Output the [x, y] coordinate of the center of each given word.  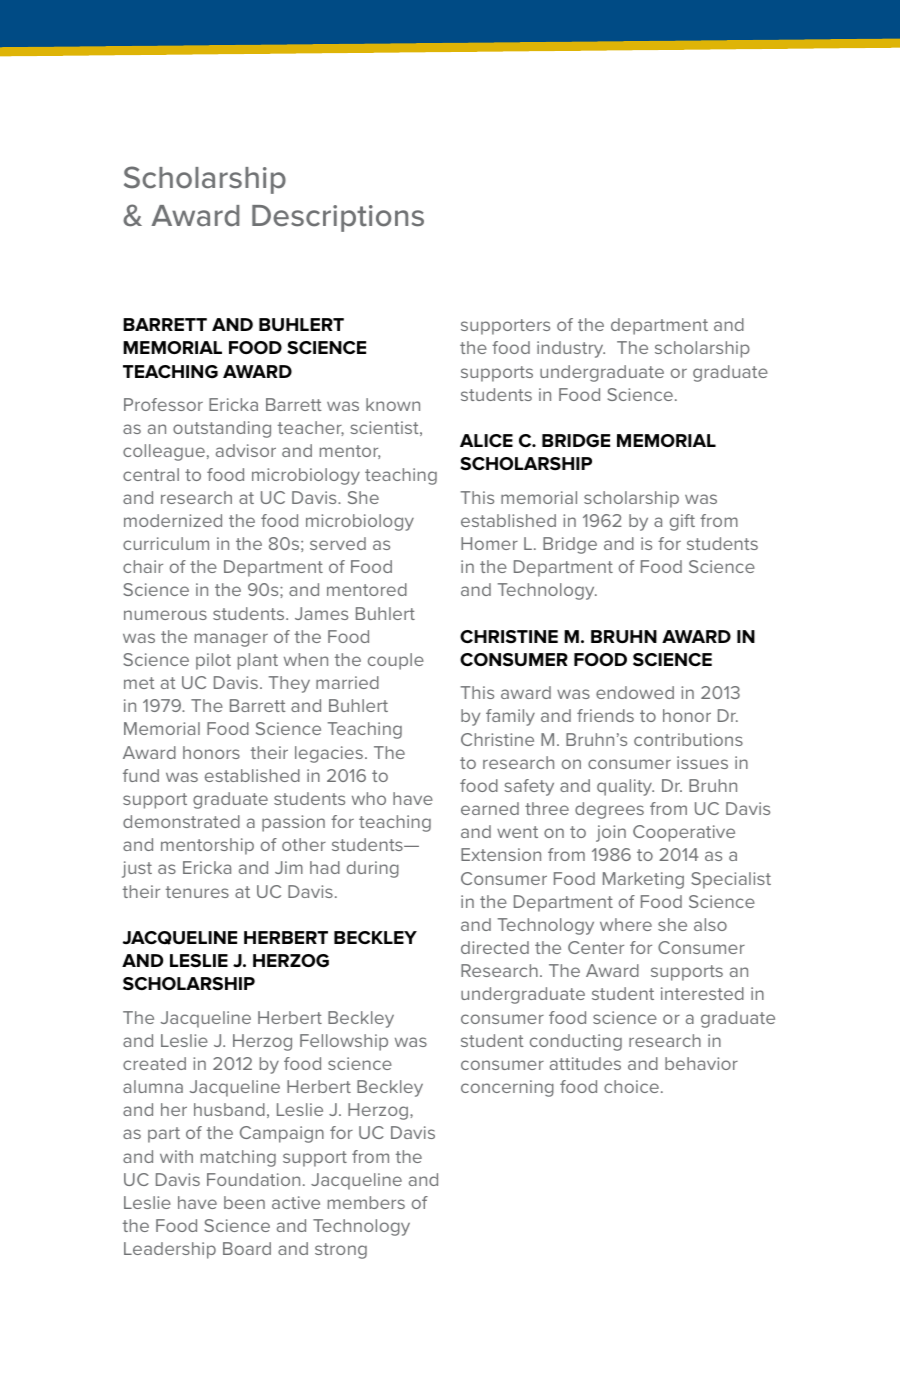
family [510, 717]
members [366, 1202]
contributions [688, 739]
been [244, 1202]
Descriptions [338, 218]
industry [571, 349]
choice [631, 1086]
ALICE [486, 440]
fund [141, 775]
